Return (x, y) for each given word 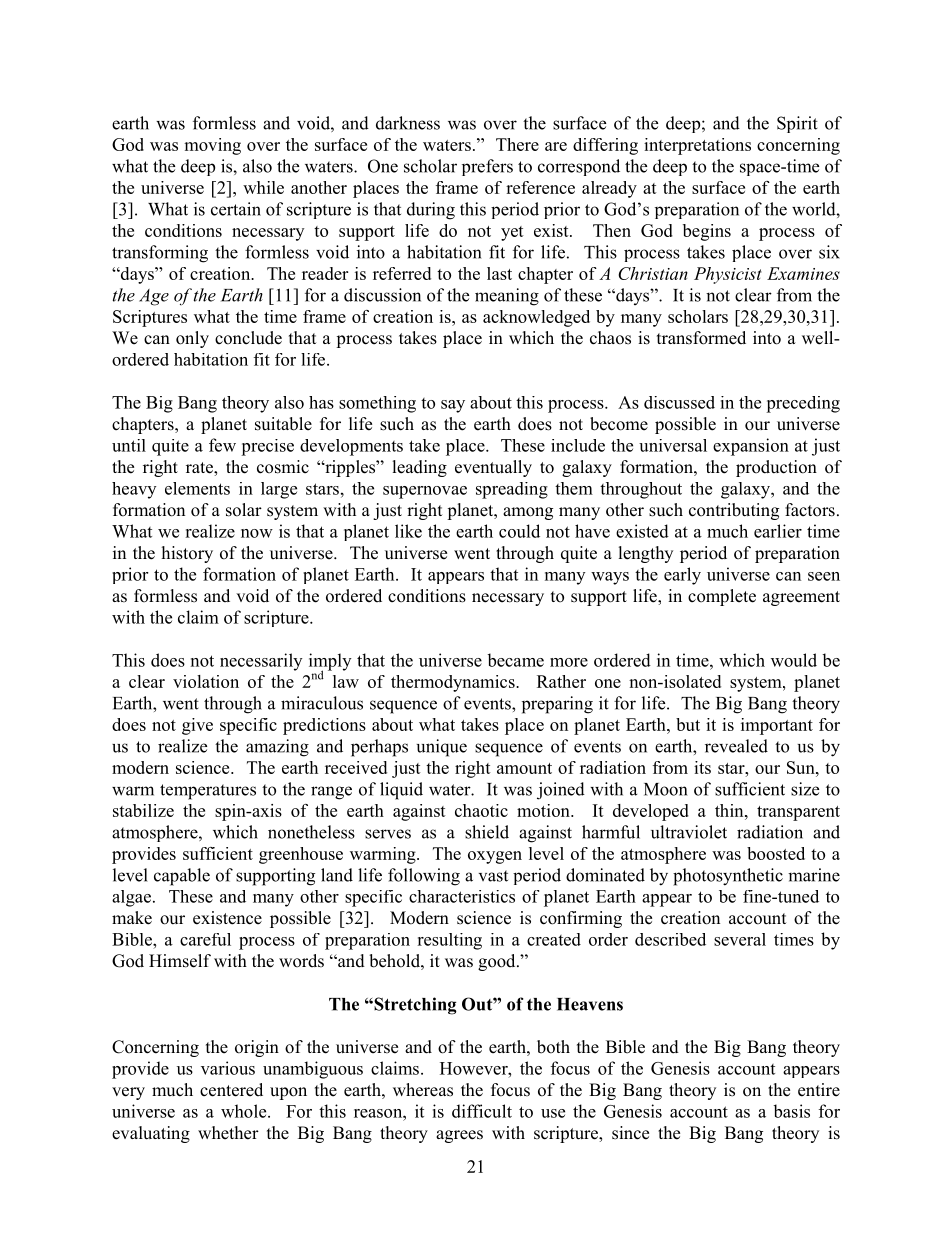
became (515, 660)
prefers (487, 167)
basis (791, 1111)
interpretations (697, 146)
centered (231, 1090)
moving (212, 146)
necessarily (261, 662)
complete (722, 597)
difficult (482, 1111)
